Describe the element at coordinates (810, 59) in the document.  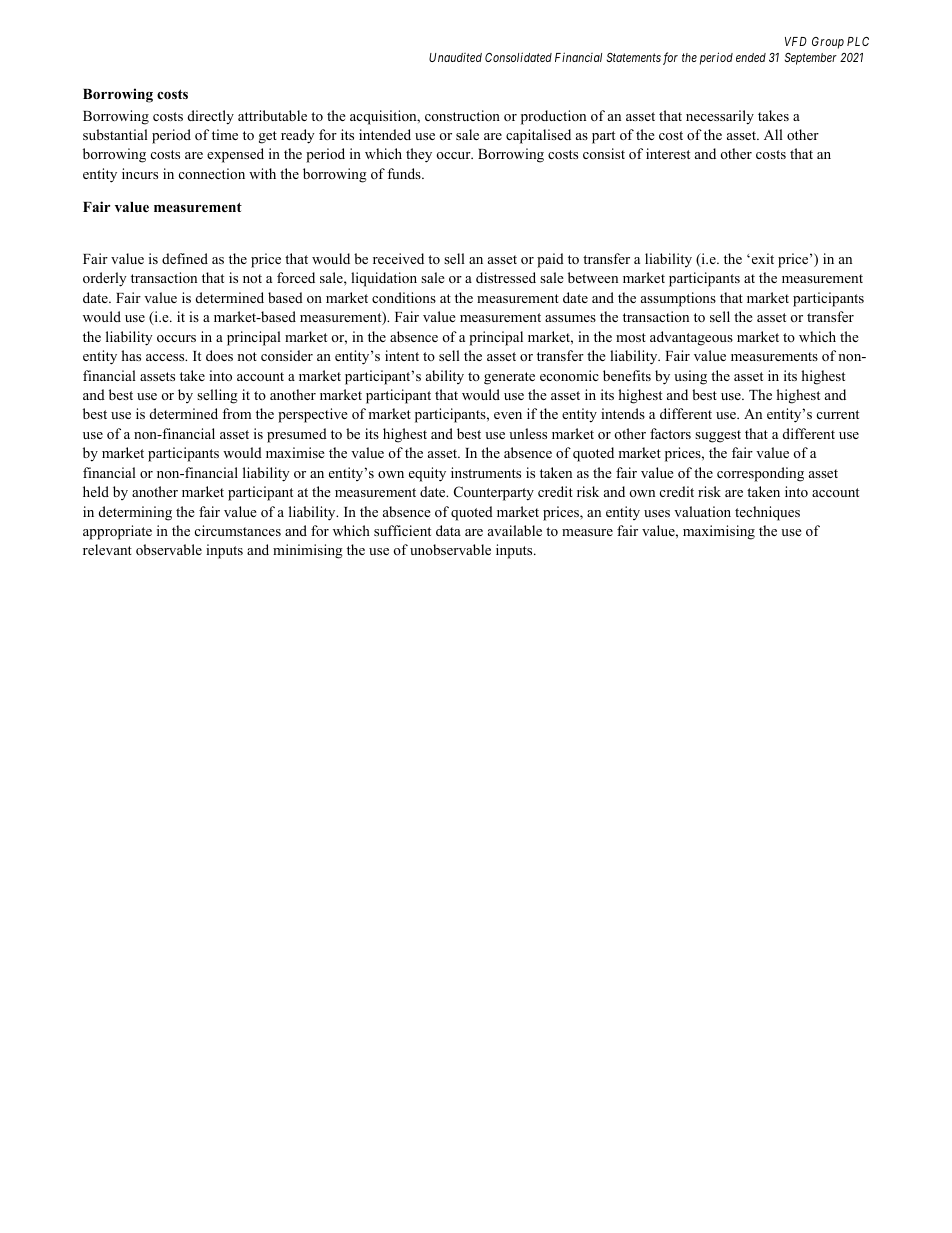
I see `September` at that location.
